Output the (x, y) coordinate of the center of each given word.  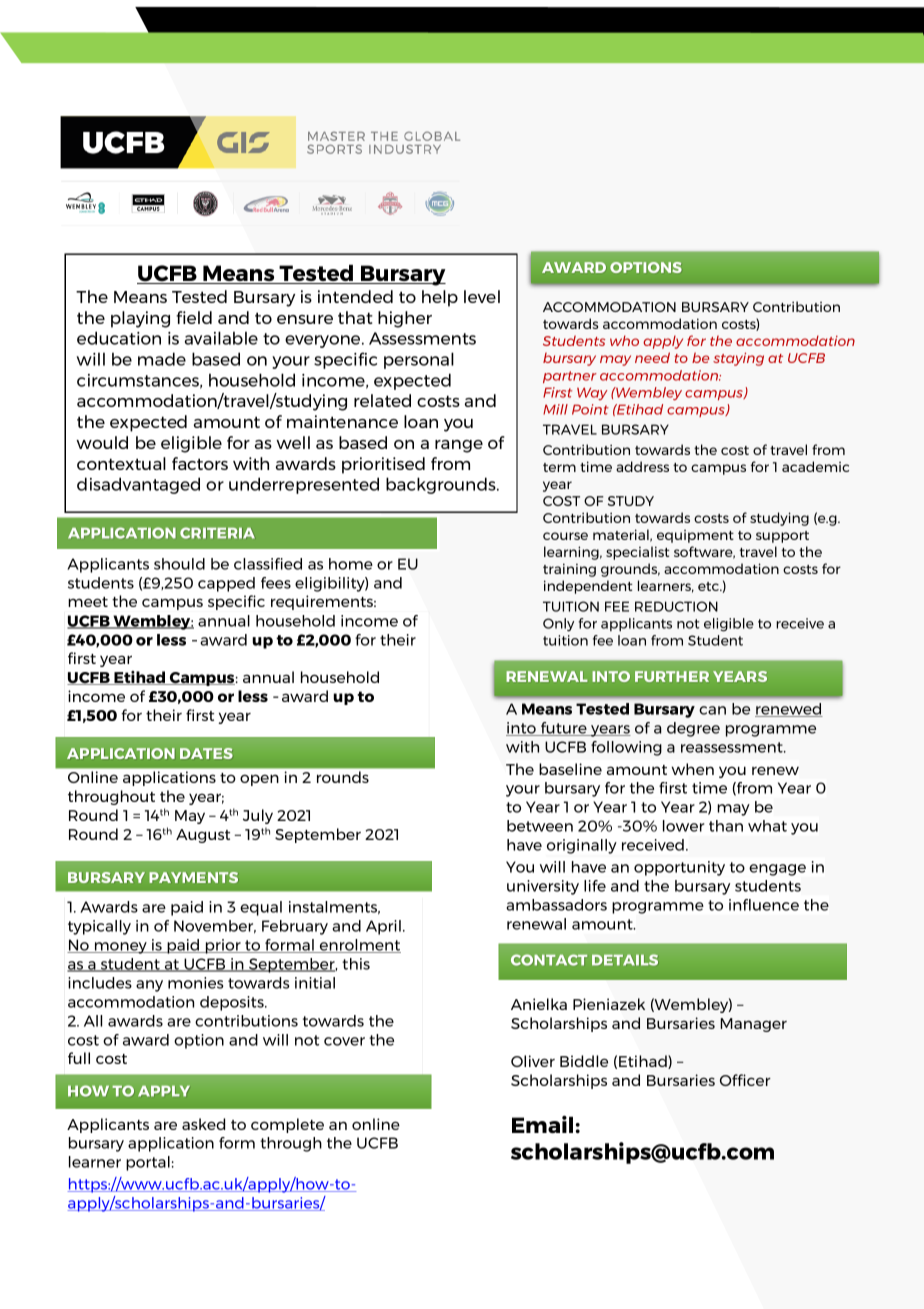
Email (542, 1124)
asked (203, 1124)
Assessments (422, 338)
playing (140, 319)
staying (738, 359)
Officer (745, 1080)
